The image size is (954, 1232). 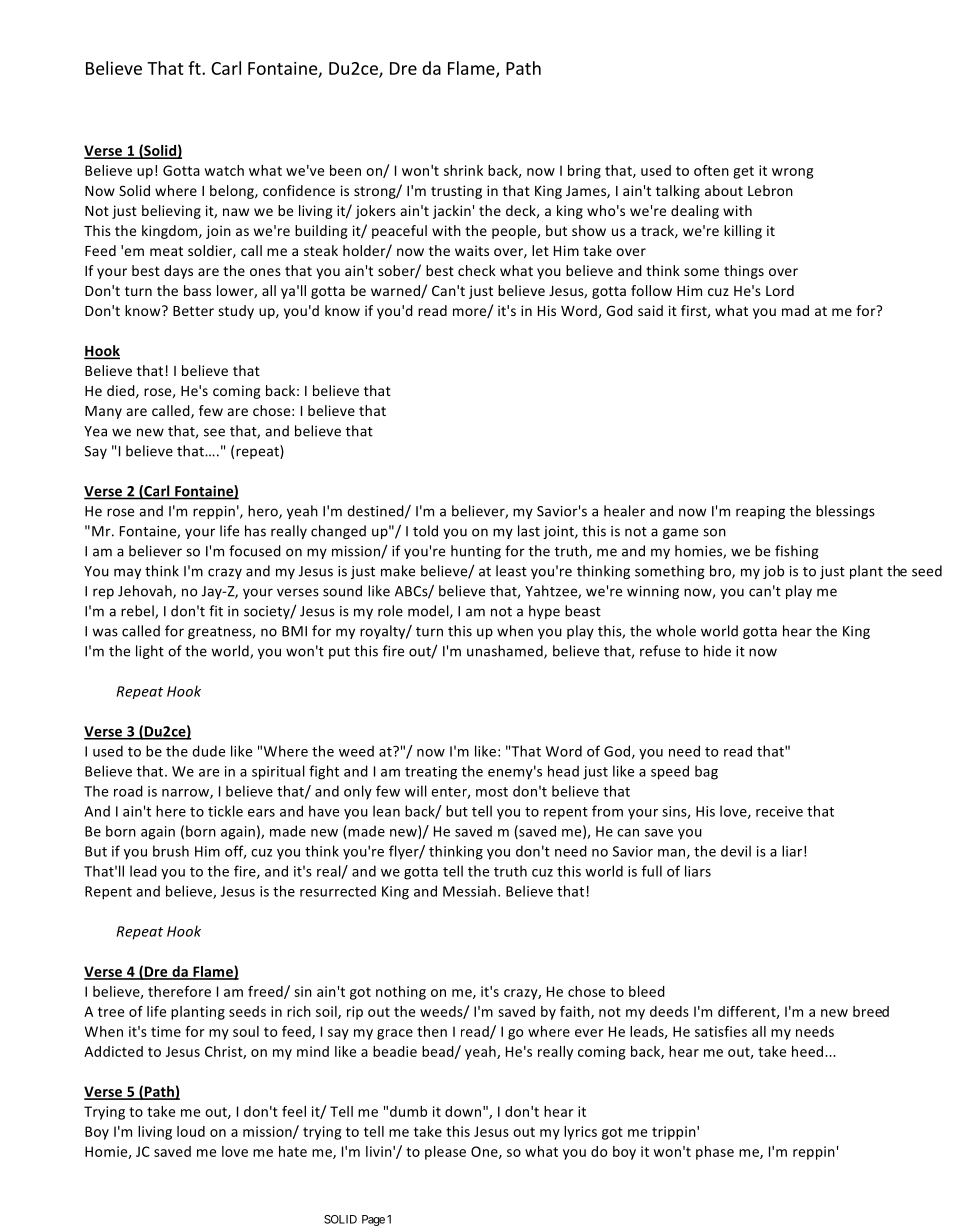 What do you see at coordinates (477, 270) in the page?
I see `check` at bounding box center [477, 270].
